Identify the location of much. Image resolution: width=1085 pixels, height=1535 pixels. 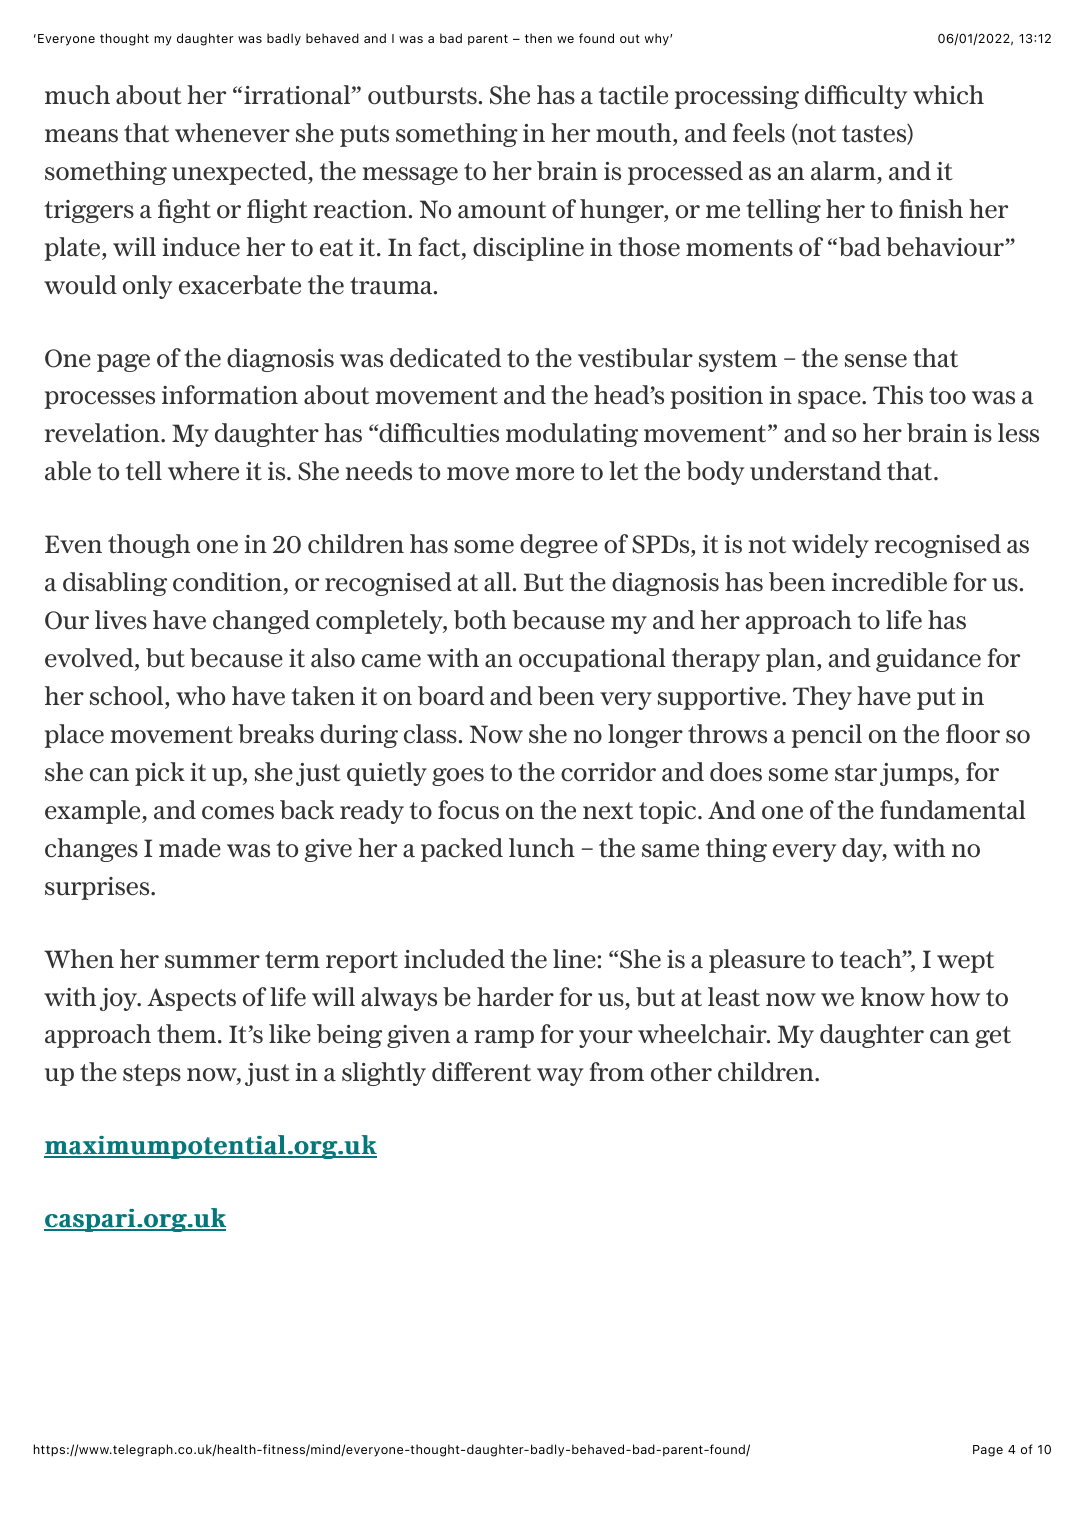
(77, 95).
